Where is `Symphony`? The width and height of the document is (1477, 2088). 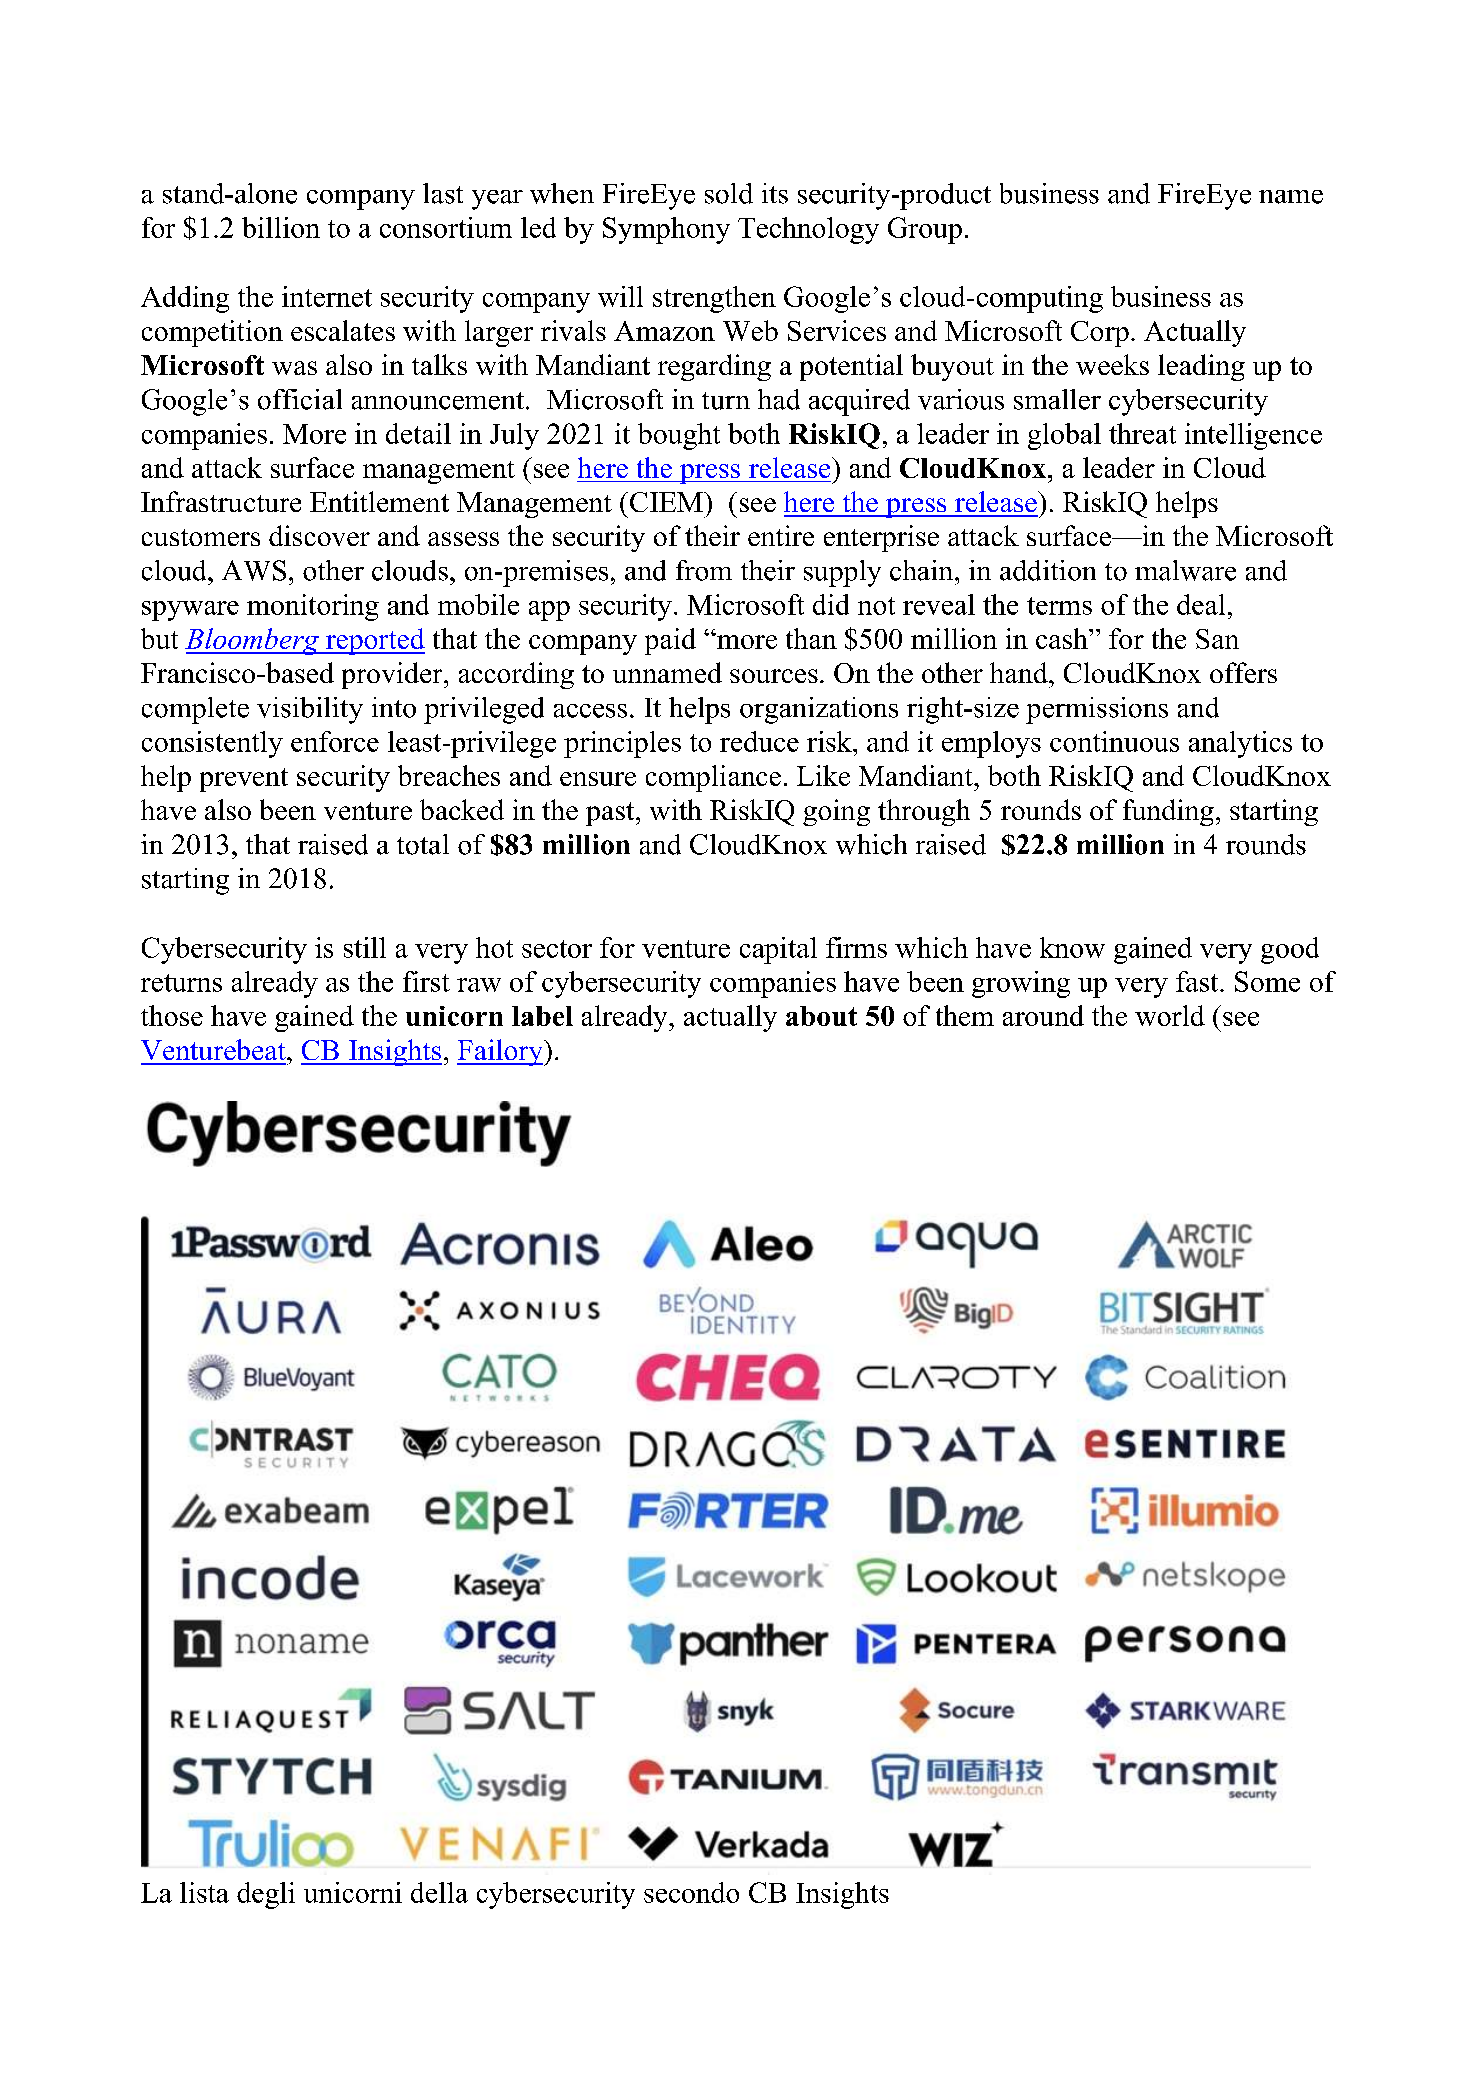
Symphony is located at coordinates (666, 230).
